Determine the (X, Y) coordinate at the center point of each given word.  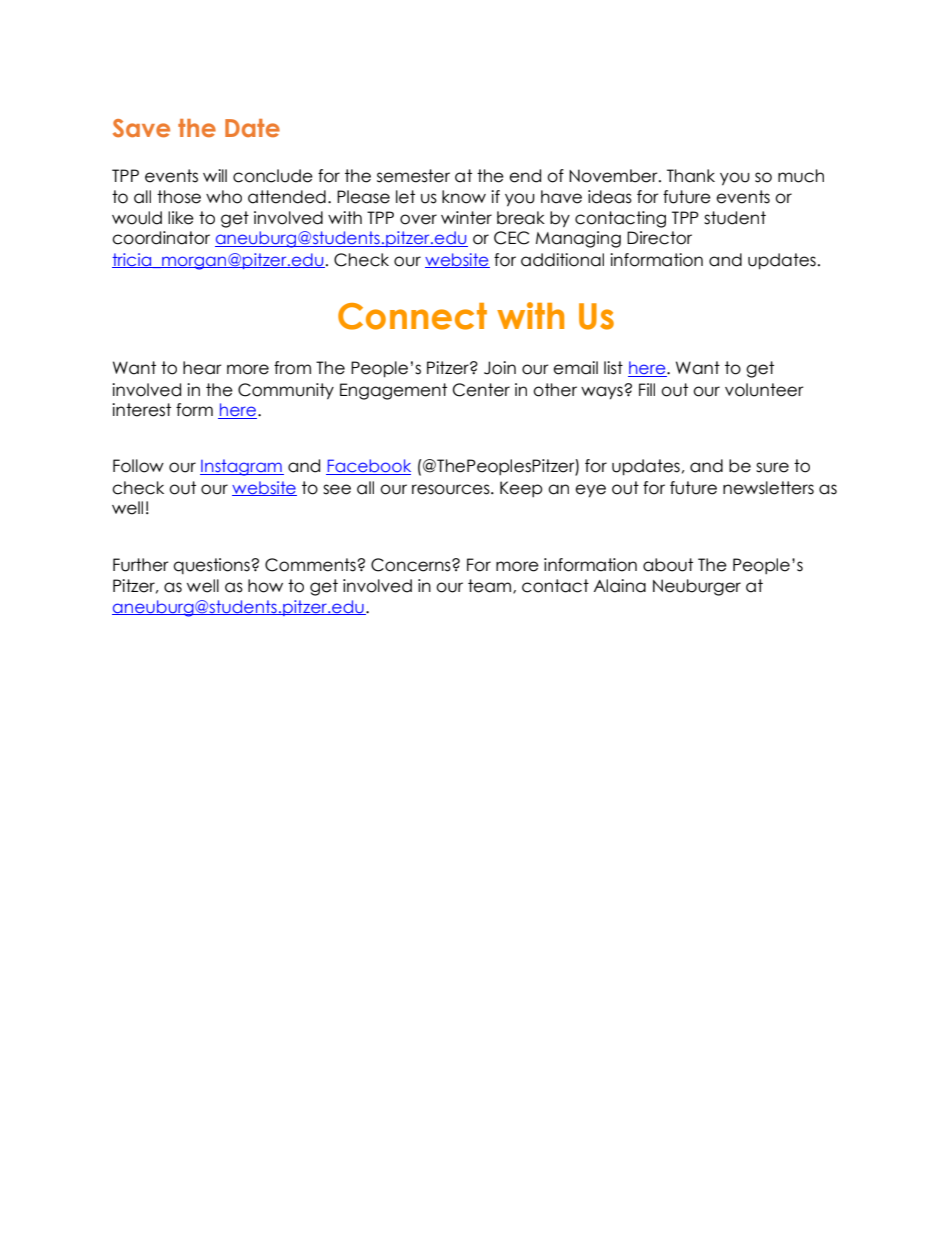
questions (212, 566)
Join (500, 368)
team (491, 586)
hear (202, 368)
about (668, 565)
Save (141, 128)
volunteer (764, 390)
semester (413, 176)
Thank (691, 176)
